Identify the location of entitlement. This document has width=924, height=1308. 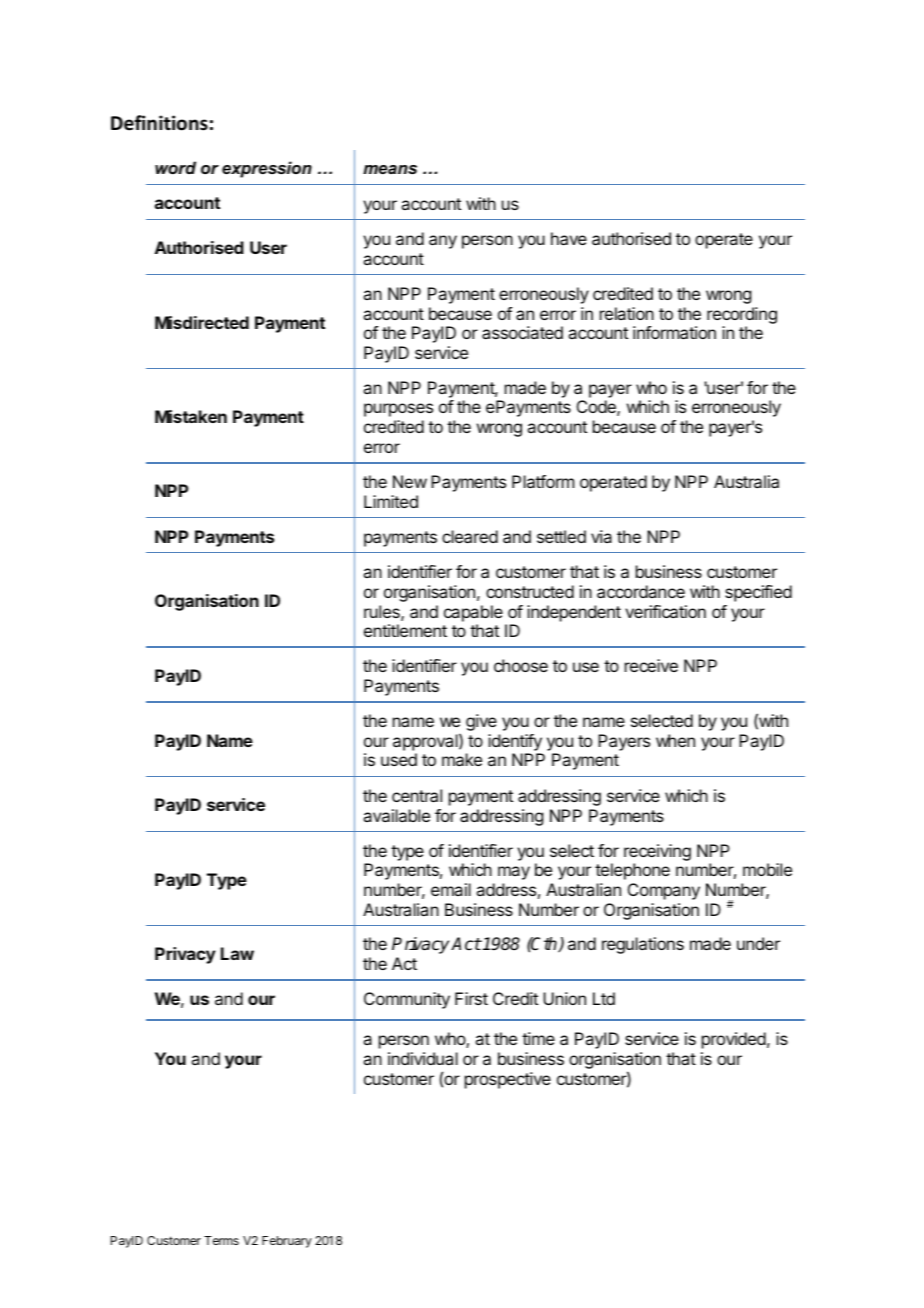
(405, 630).
